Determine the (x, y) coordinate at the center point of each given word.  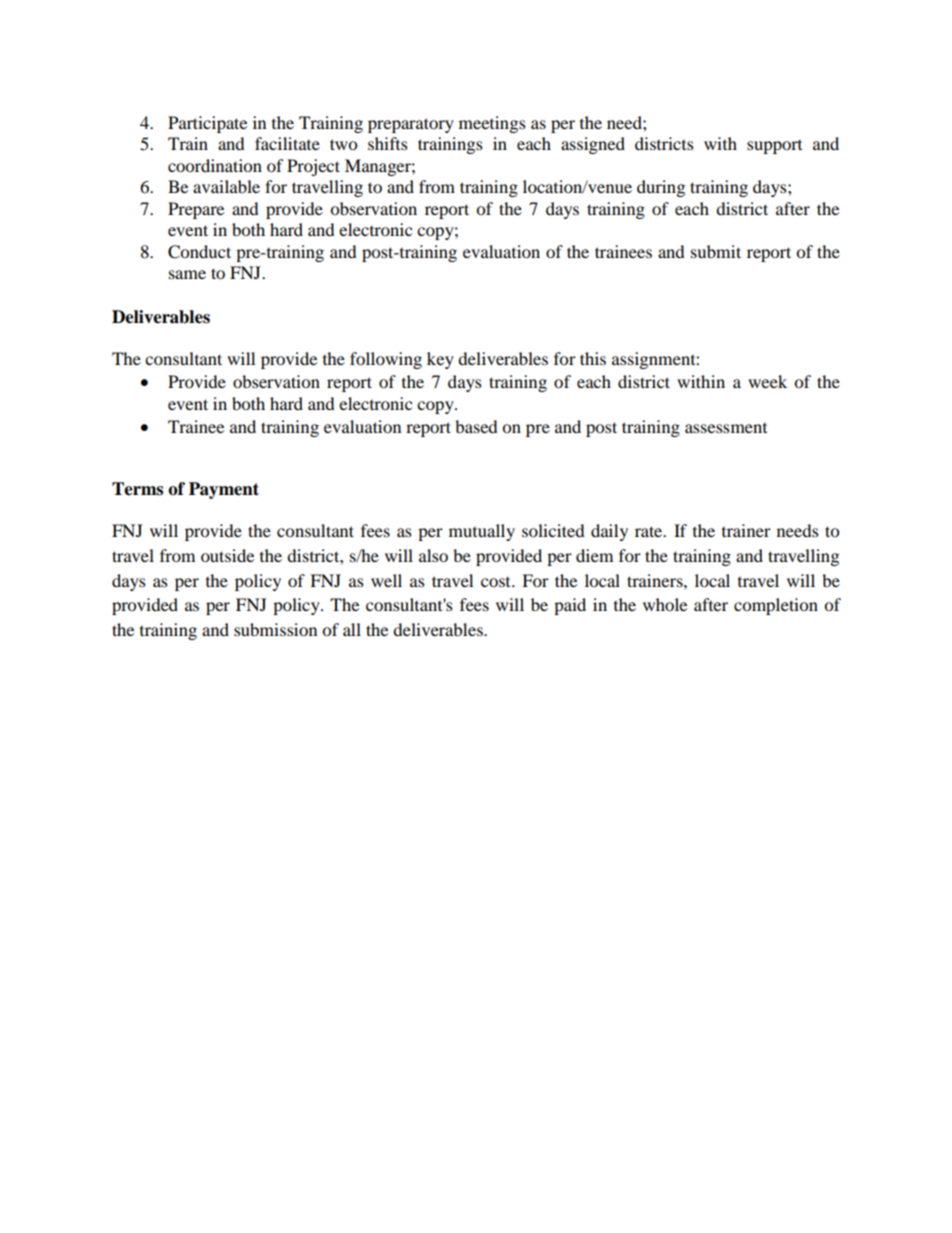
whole (665, 604)
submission (275, 629)
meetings (492, 124)
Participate (207, 124)
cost (497, 582)
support (774, 147)
